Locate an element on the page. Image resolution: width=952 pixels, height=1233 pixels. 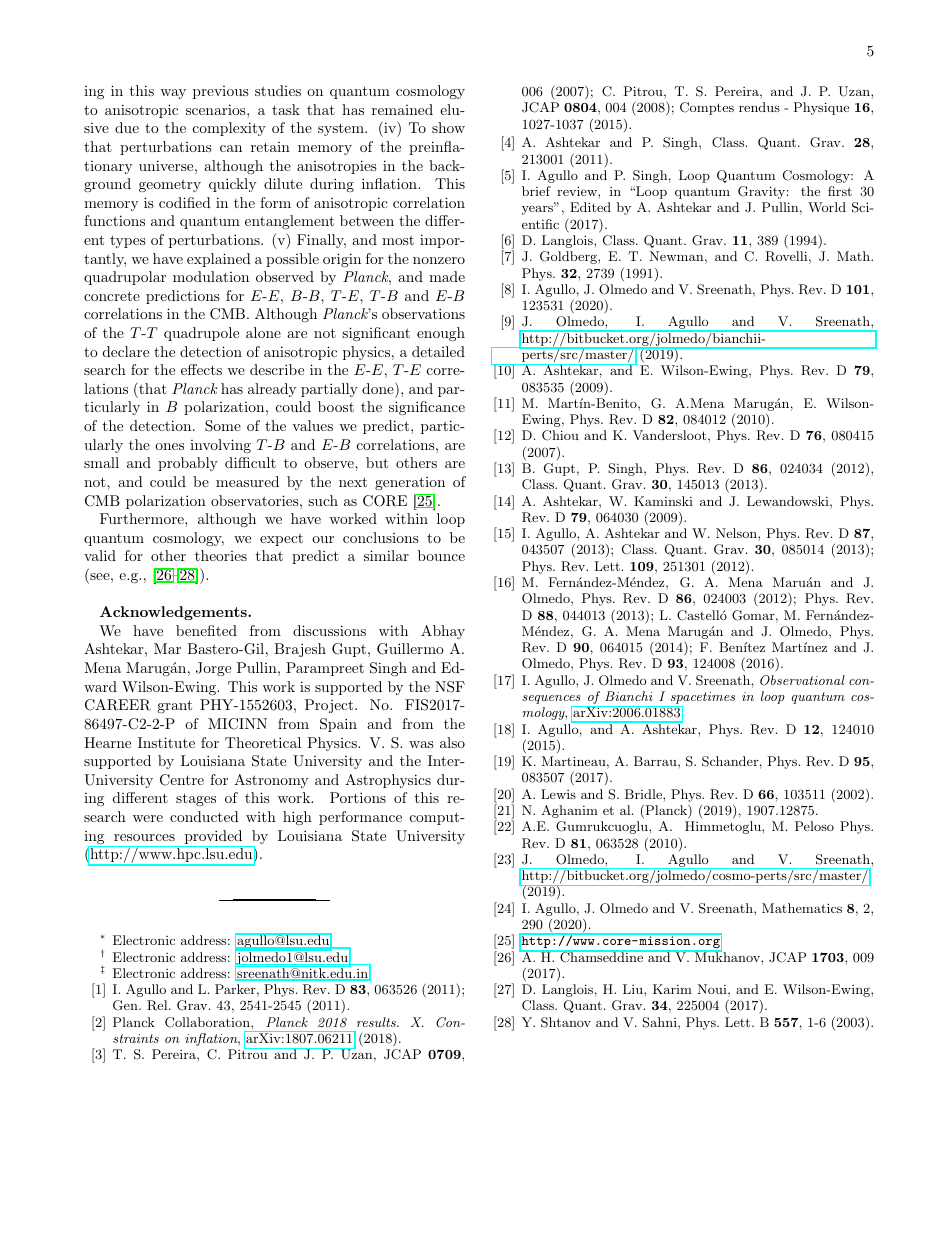
Collaboration is located at coordinates (208, 1022).
